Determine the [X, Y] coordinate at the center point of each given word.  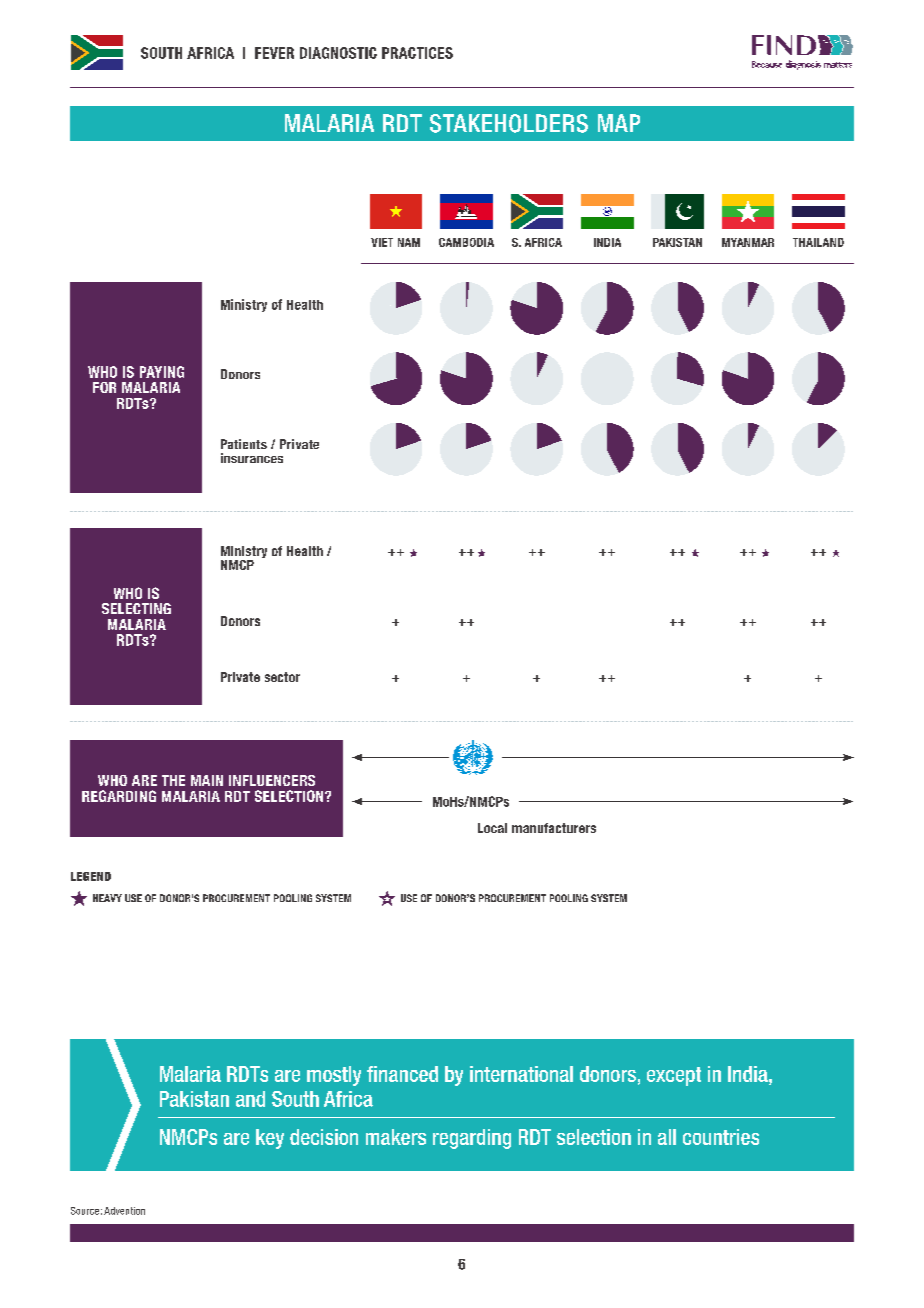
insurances [252, 458]
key [270, 1139]
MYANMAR [748, 242]
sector [282, 677]
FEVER [274, 53]
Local [492, 828]
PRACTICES [417, 53]
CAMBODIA [466, 242]
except [674, 1076]
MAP [619, 123]
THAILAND [818, 242]
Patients [244, 444]
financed [402, 1074]
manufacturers [554, 828]
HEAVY [107, 898]
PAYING [162, 372]
